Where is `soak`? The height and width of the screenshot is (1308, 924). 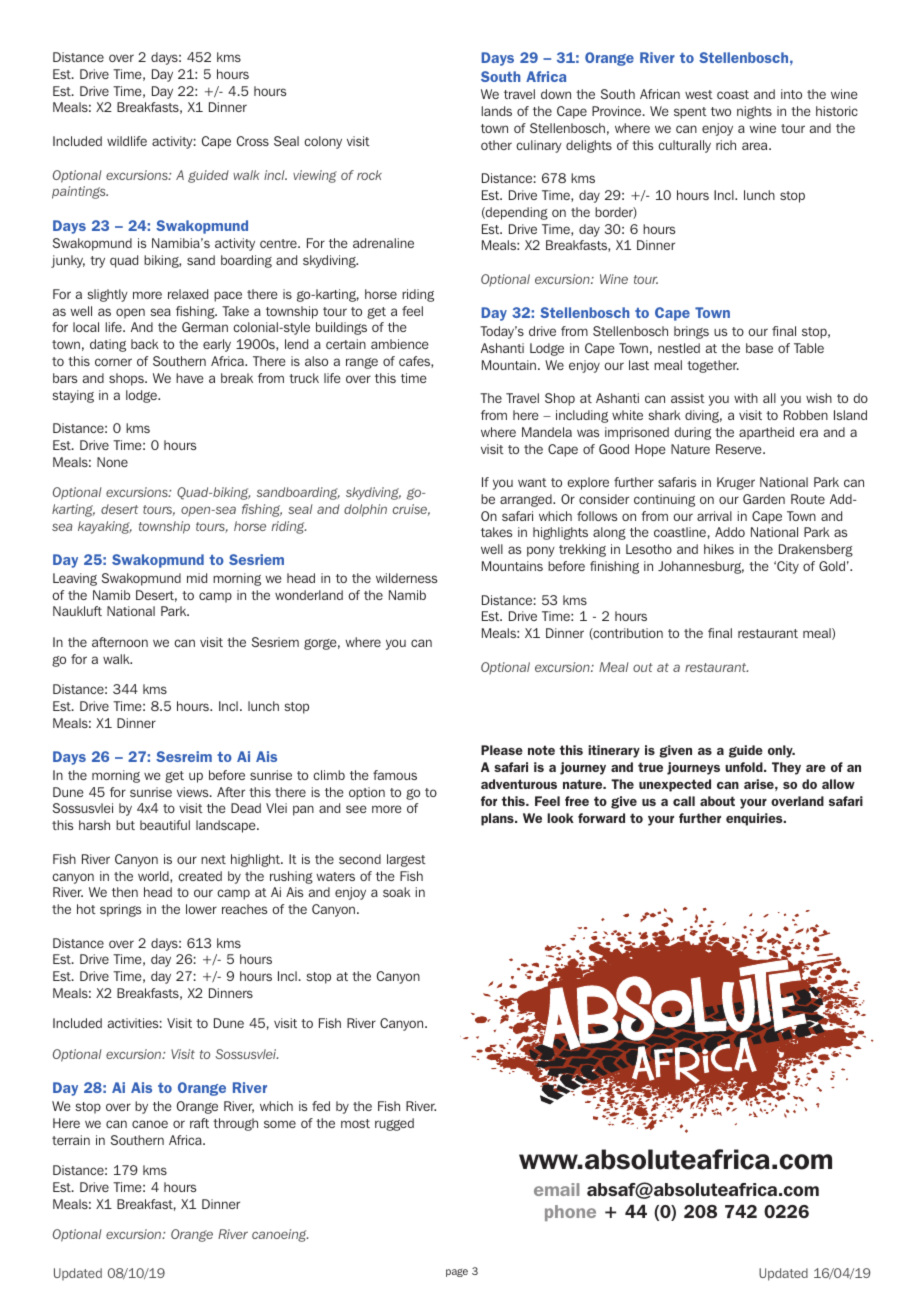 soak is located at coordinates (397, 892).
